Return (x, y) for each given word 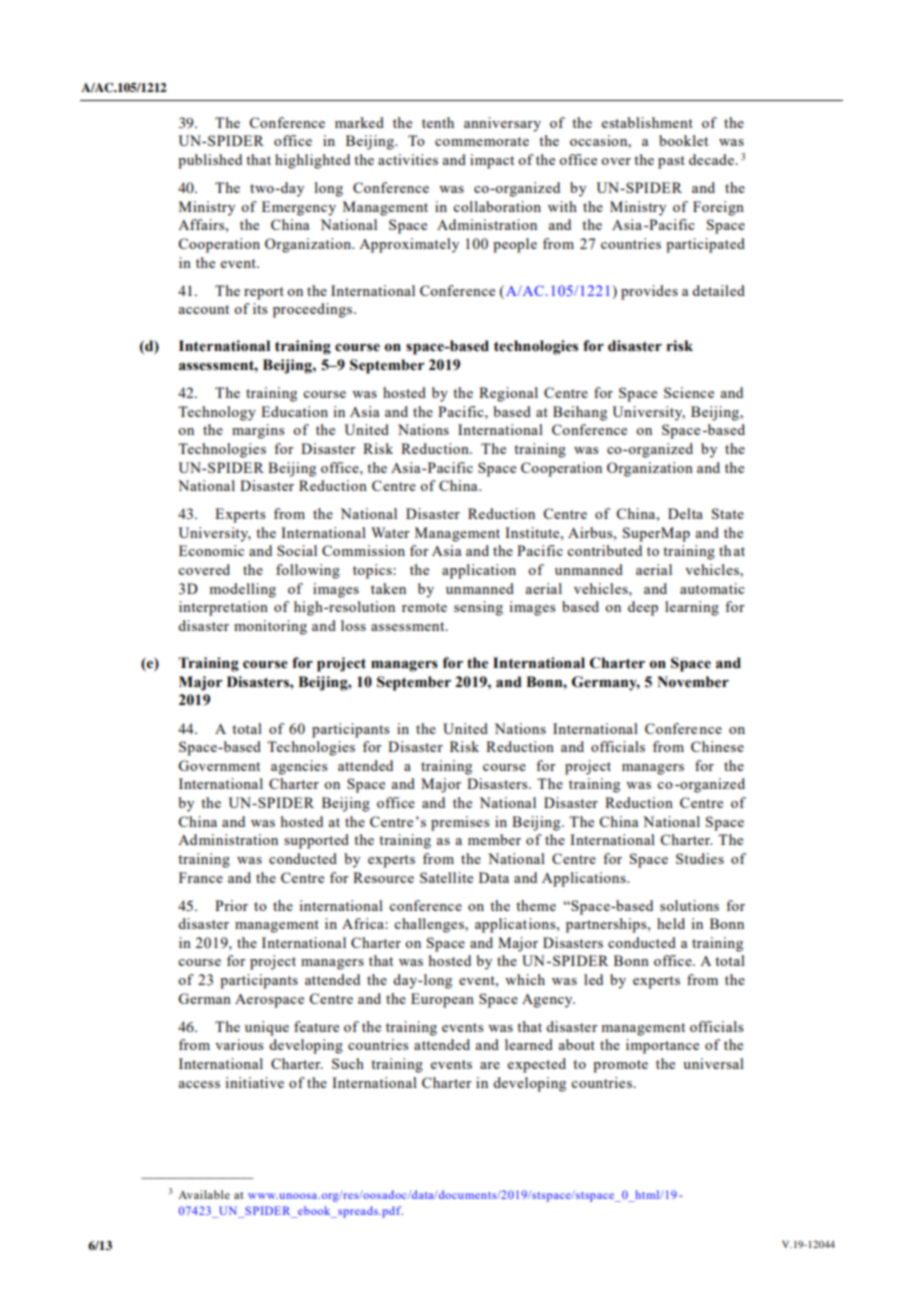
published (210, 161)
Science (689, 392)
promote (620, 1066)
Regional (508, 394)
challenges (430, 925)
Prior (231, 905)
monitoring (270, 627)
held (671, 923)
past (671, 162)
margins (258, 431)
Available (204, 1194)
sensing (478, 608)
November (693, 682)
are (490, 1065)
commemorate (482, 141)
